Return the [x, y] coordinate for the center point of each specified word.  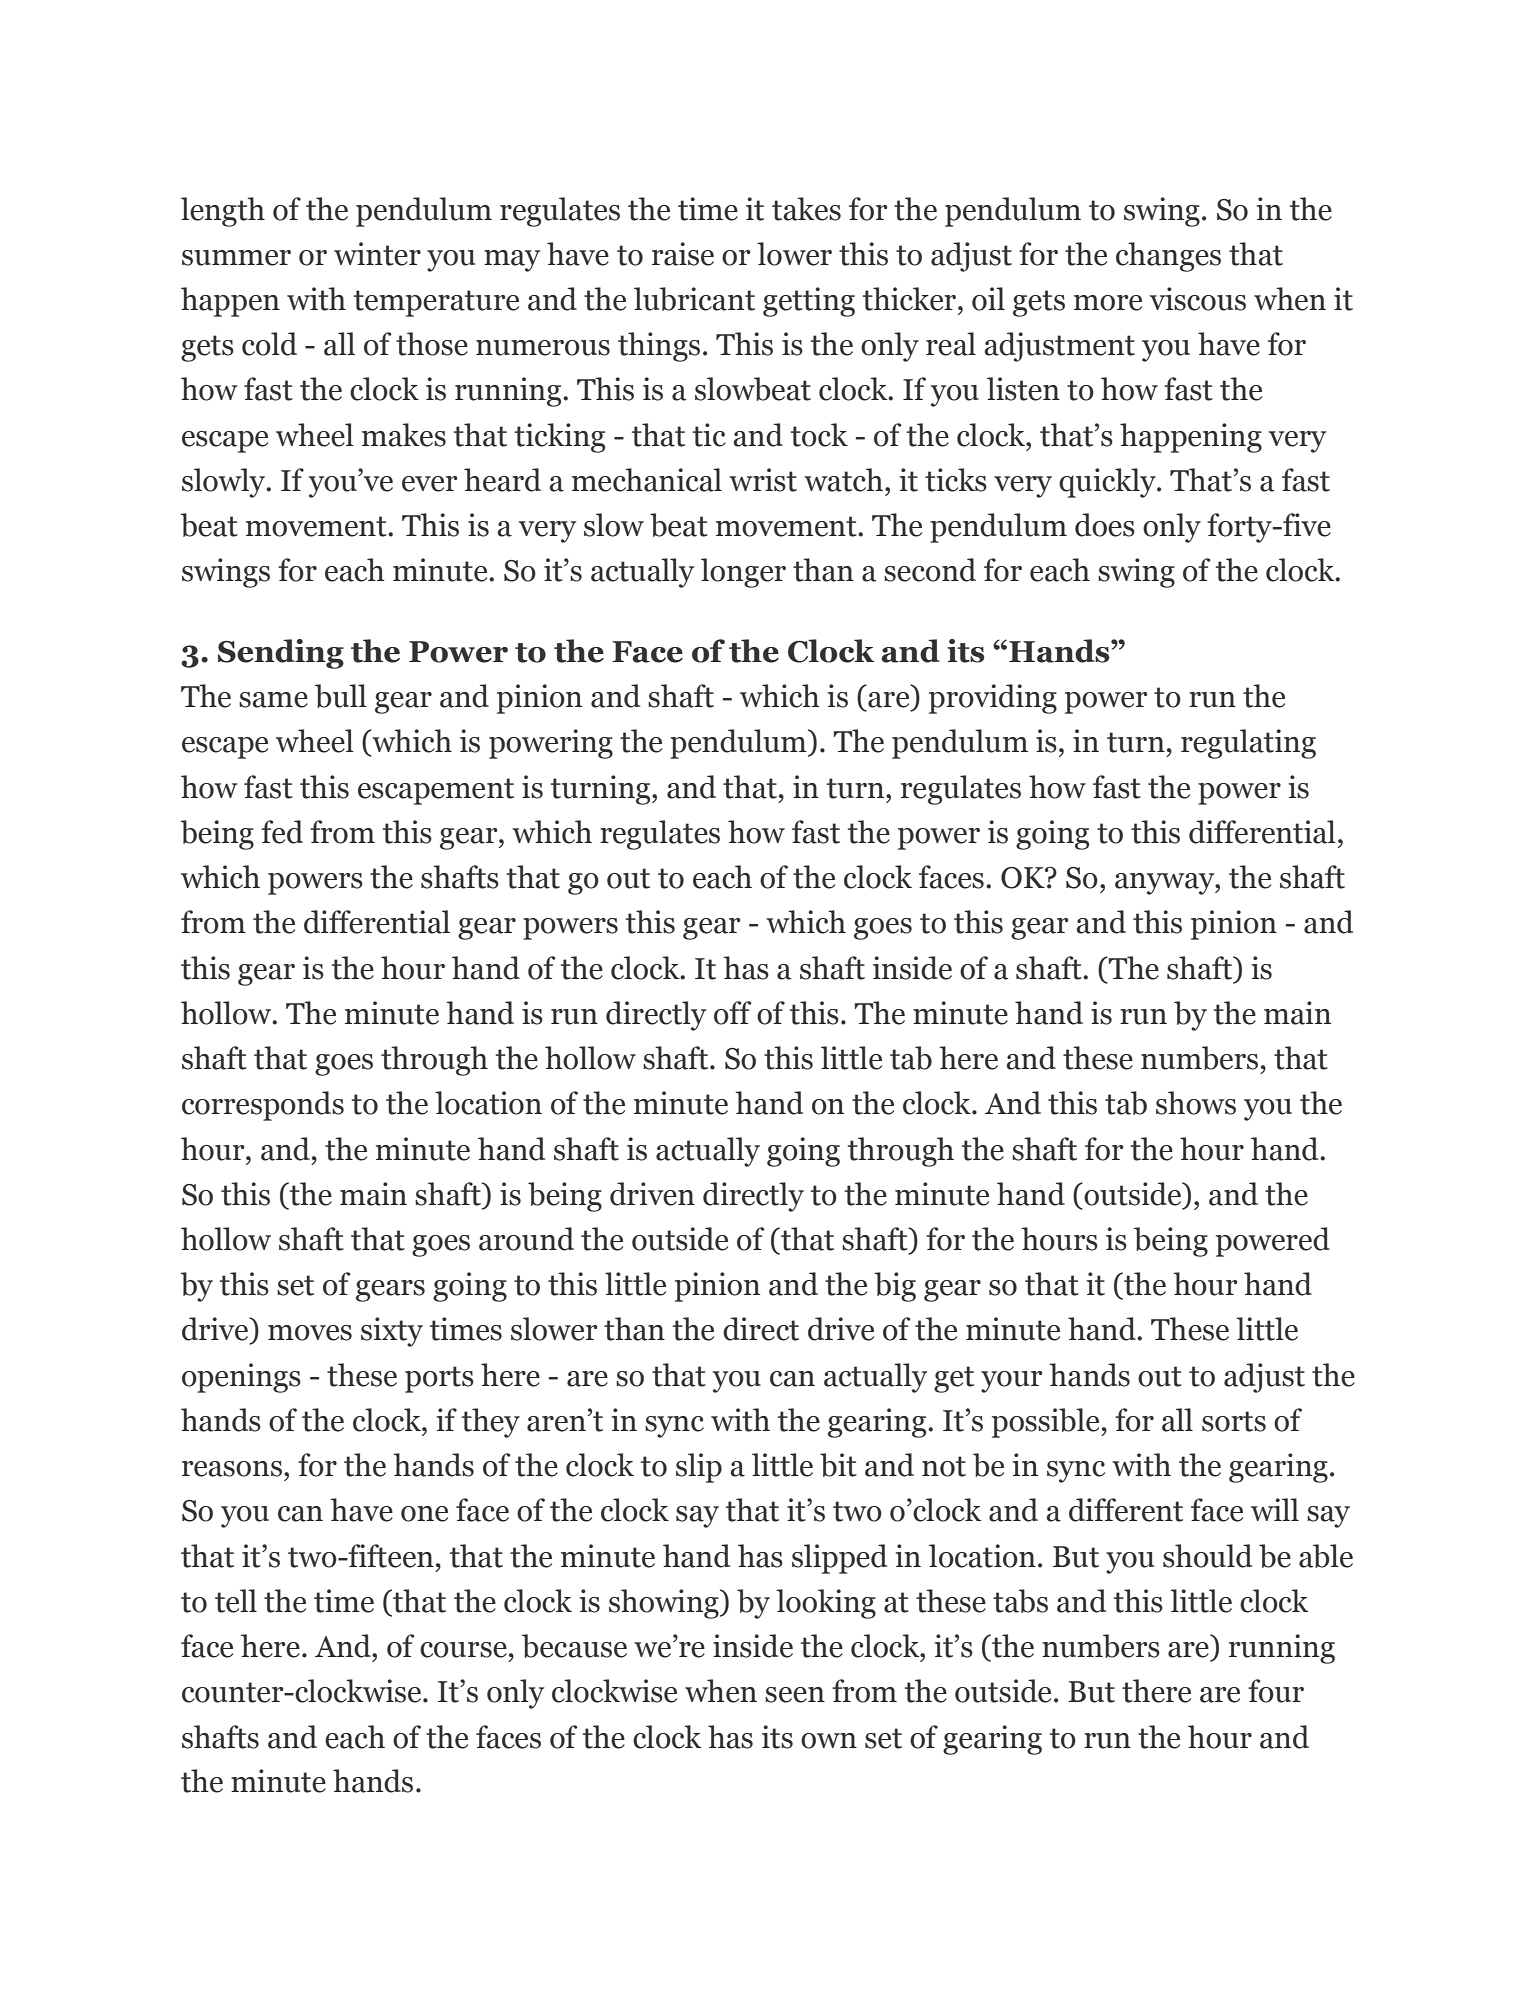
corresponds [263, 1106]
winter [377, 254]
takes [806, 209]
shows [1196, 1103]
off [733, 1013]
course [463, 1650]
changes [1168, 257]
